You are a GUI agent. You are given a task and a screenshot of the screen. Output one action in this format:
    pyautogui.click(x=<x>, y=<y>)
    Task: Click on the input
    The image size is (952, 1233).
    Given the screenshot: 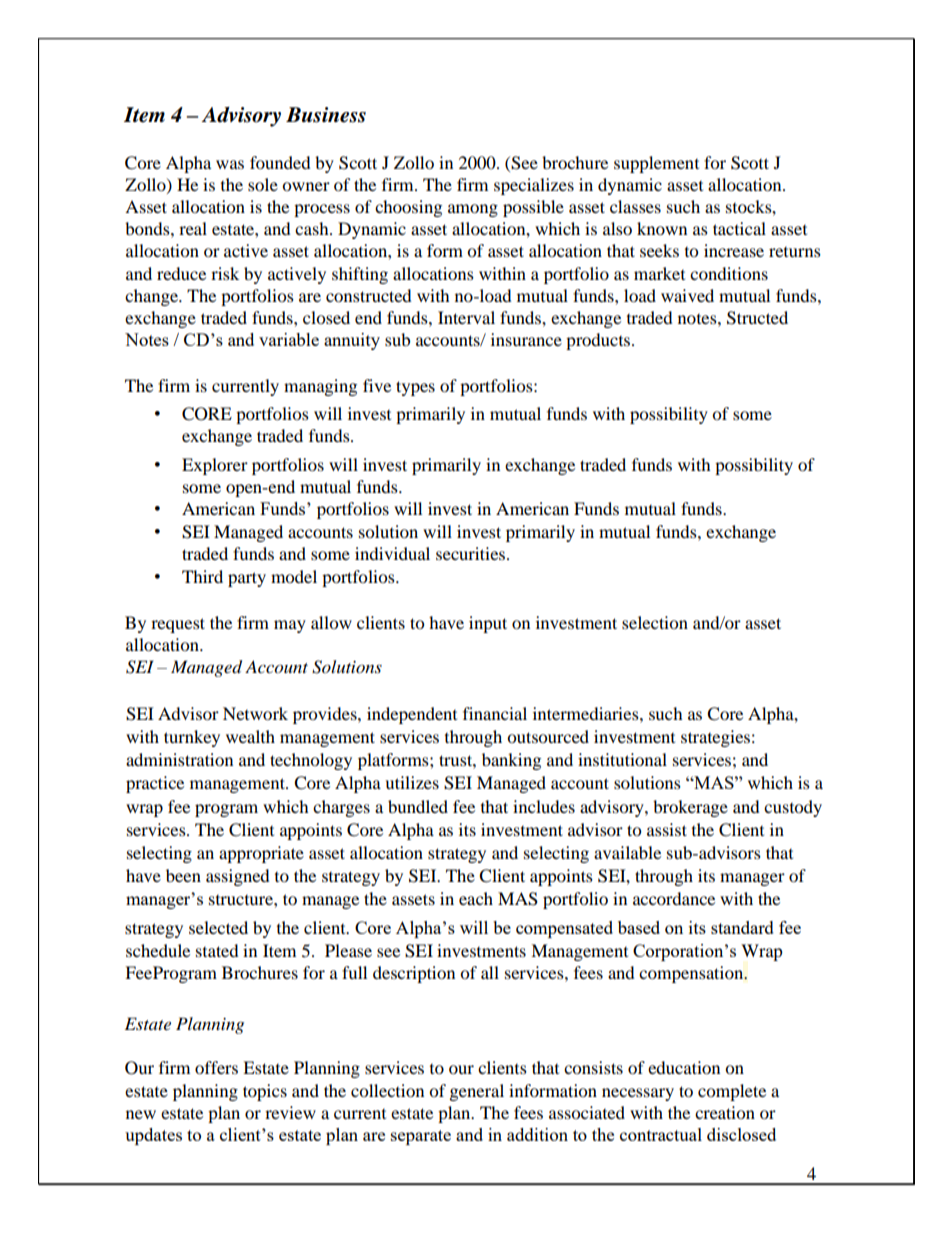 What is the action you would take?
    pyautogui.click(x=488, y=624)
